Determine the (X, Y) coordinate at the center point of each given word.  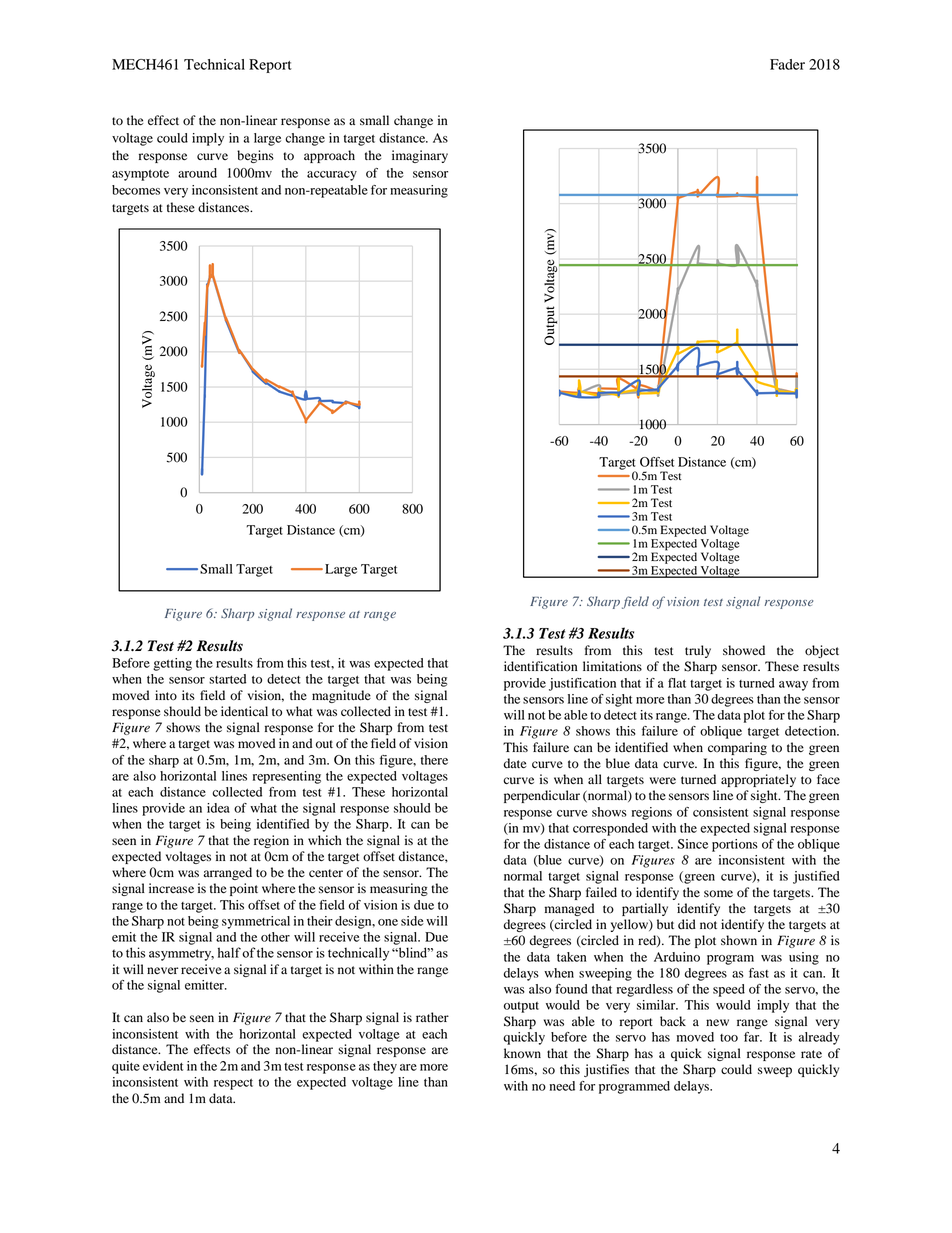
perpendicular (542, 796)
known (522, 1053)
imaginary (420, 156)
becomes (136, 190)
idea (218, 808)
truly (698, 651)
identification (540, 666)
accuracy (332, 176)
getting (172, 664)
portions (735, 845)
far (753, 1037)
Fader (787, 64)
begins (255, 156)
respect (233, 1084)
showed (744, 650)
